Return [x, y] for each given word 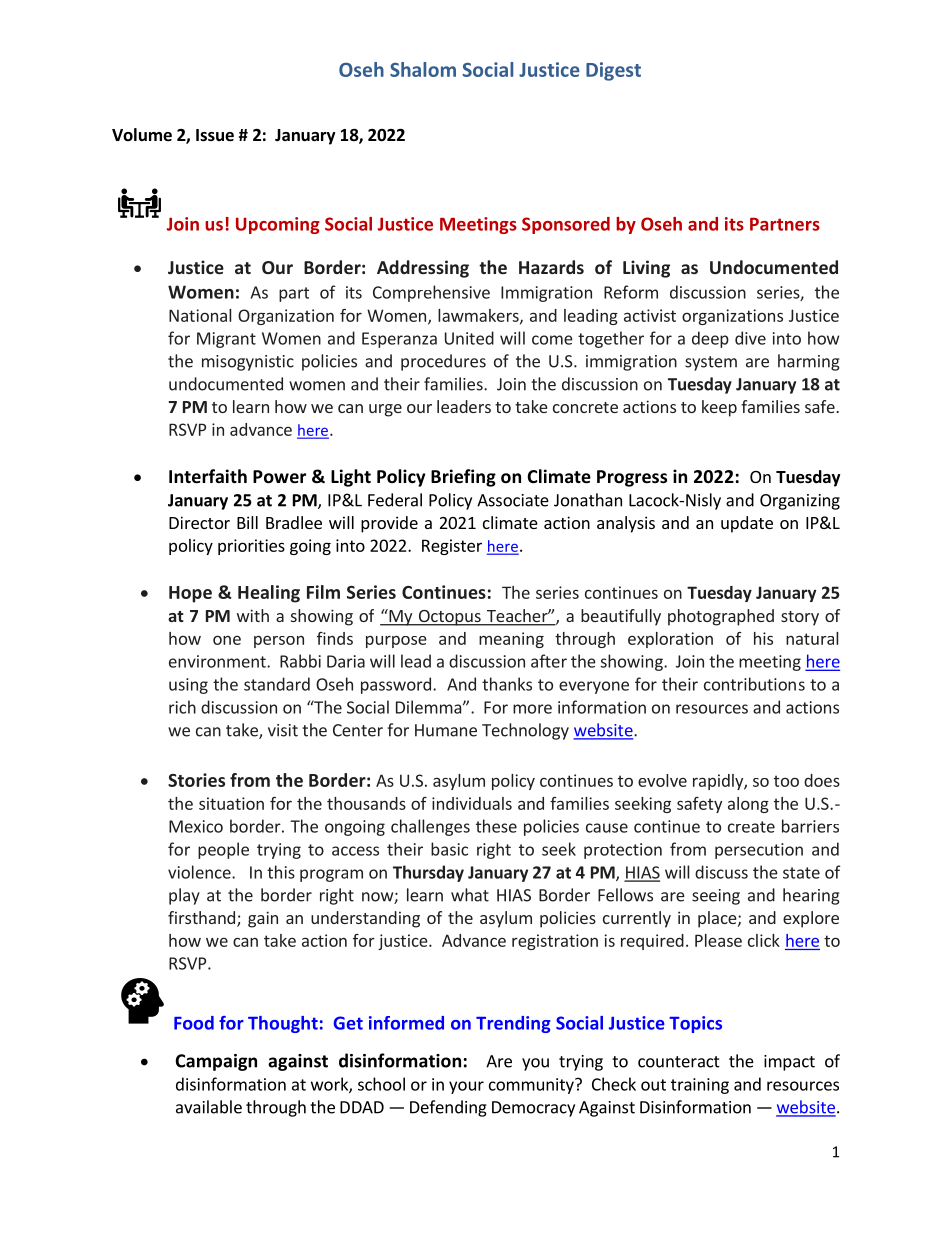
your [466, 1087]
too [786, 781]
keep [719, 408]
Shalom [423, 69]
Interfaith [208, 476]
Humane [446, 730]
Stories [196, 780]
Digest [613, 71]
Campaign [216, 1062]
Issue [215, 135]
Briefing [463, 478]
